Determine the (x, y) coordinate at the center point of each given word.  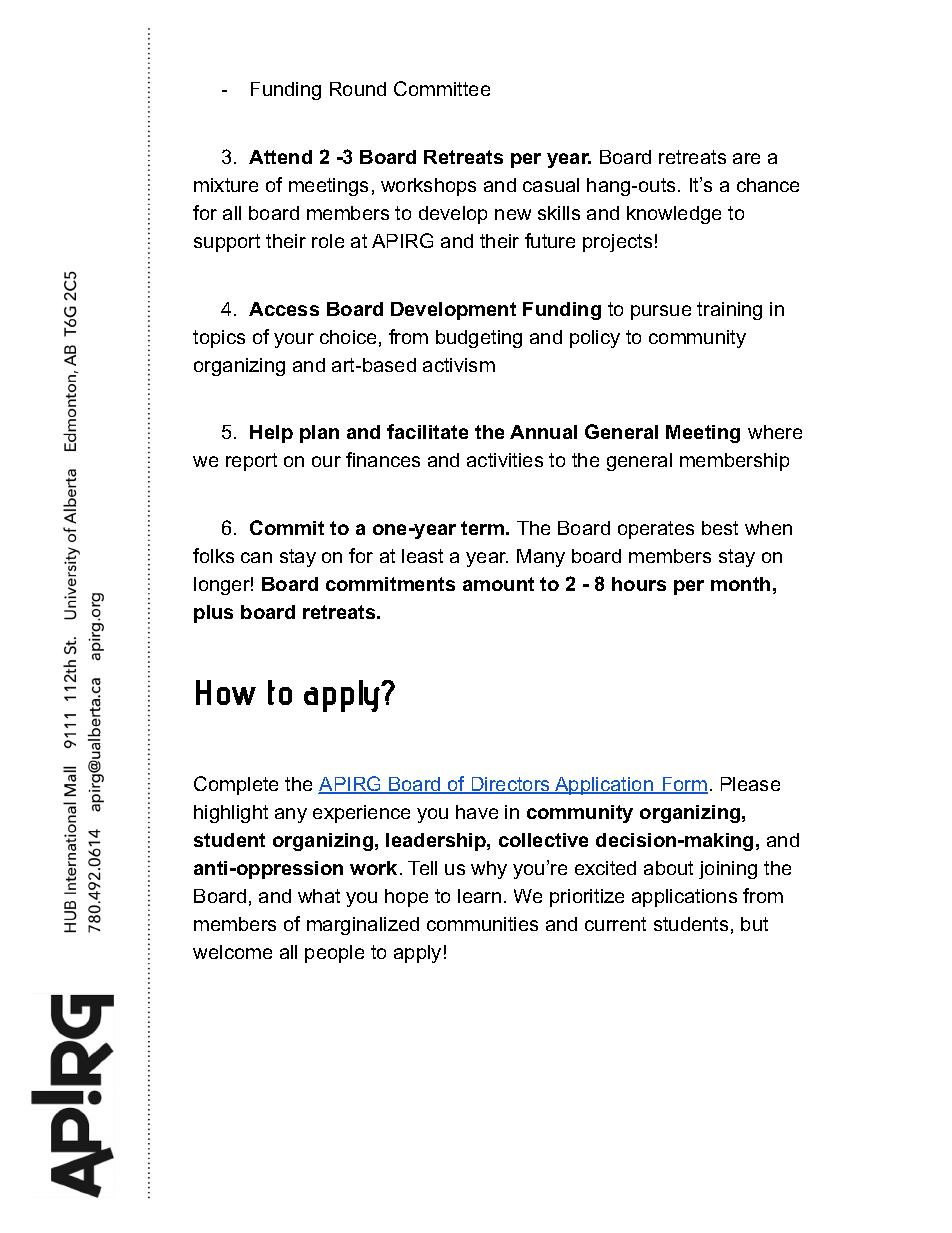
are (746, 158)
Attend (280, 157)
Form (684, 785)
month (740, 584)
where (775, 432)
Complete (236, 785)
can (256, 557)
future (550, 240)
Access (284, 309)
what (319, 896)
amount (498, 584)
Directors (511, 785)
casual (551, 185)
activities (505, 460)
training (729, 311)
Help (271, 434)
